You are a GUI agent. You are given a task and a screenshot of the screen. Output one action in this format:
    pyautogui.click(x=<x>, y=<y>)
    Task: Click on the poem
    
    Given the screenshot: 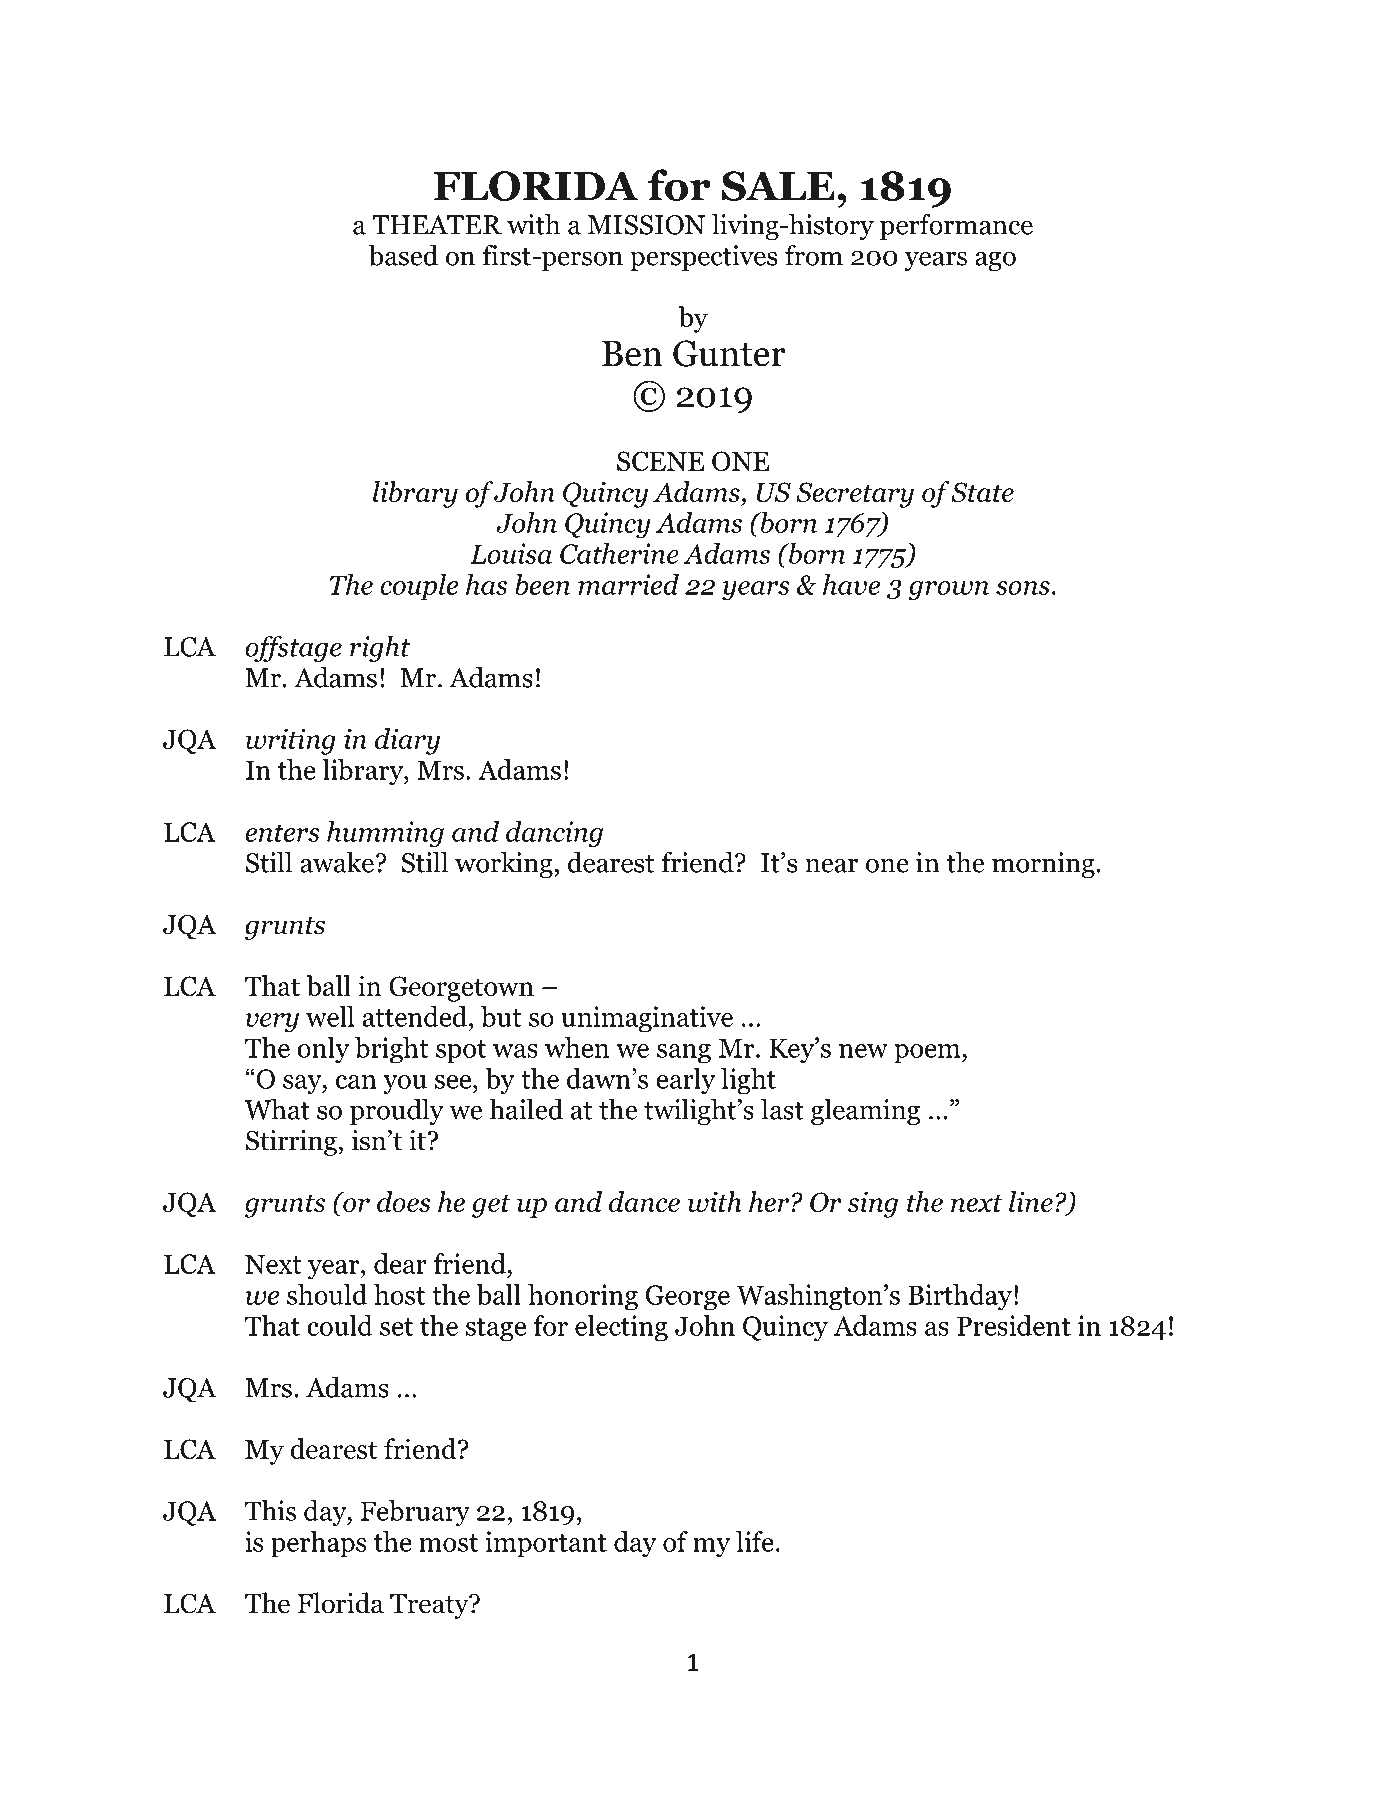 What is the action you would take?
    pyautogui.click(x=928, y=1054)
